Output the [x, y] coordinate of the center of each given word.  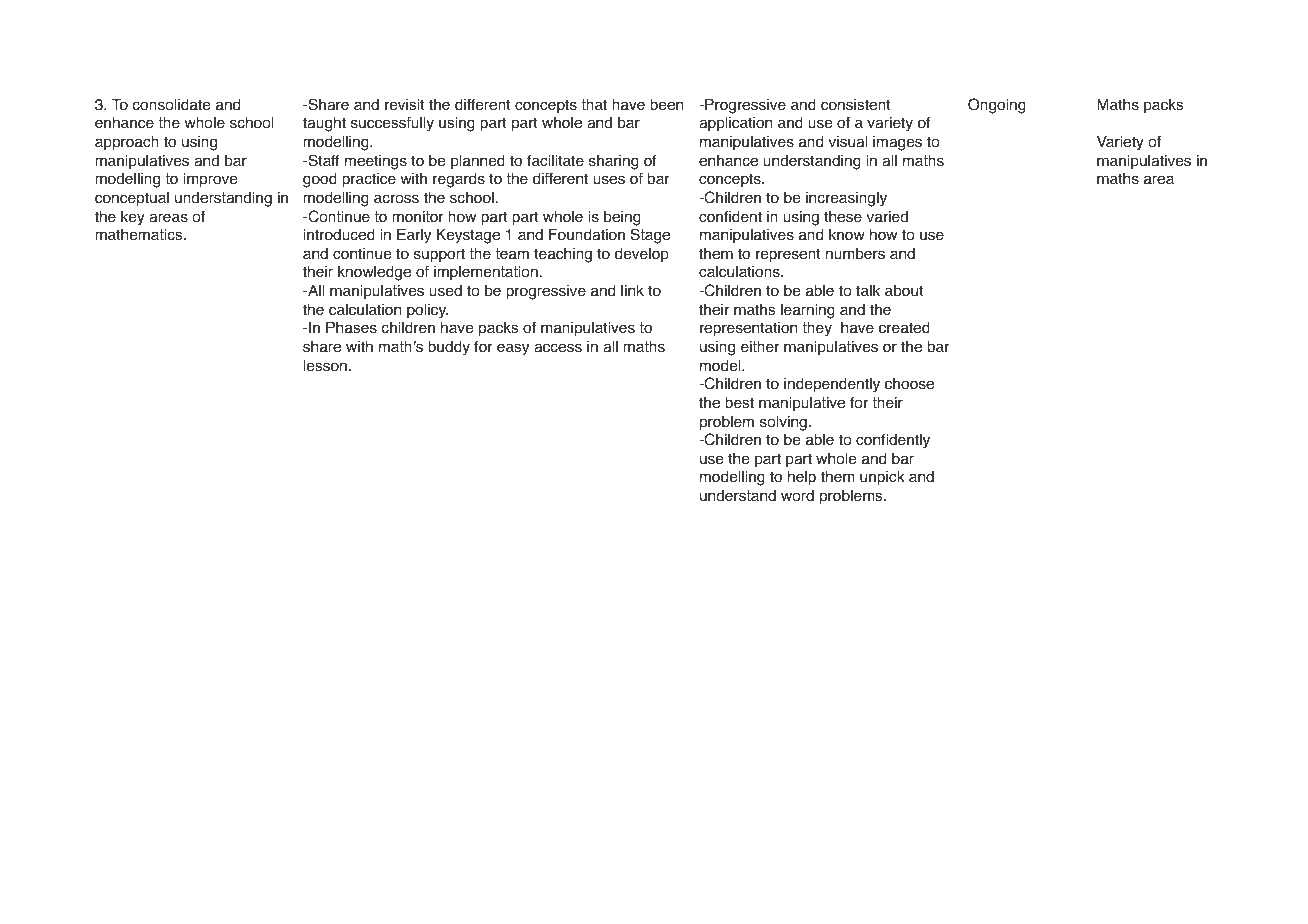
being [622, 218]
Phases [351, 328]
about [904, 291]
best [739, 403]
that [594, 105]
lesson [325, 366]
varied [887, 217]
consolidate [171, 105]
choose [909, 384]
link [632, 290]
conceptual [132, 199]
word [797, 496]
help [802, 478]
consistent [856, 105]
